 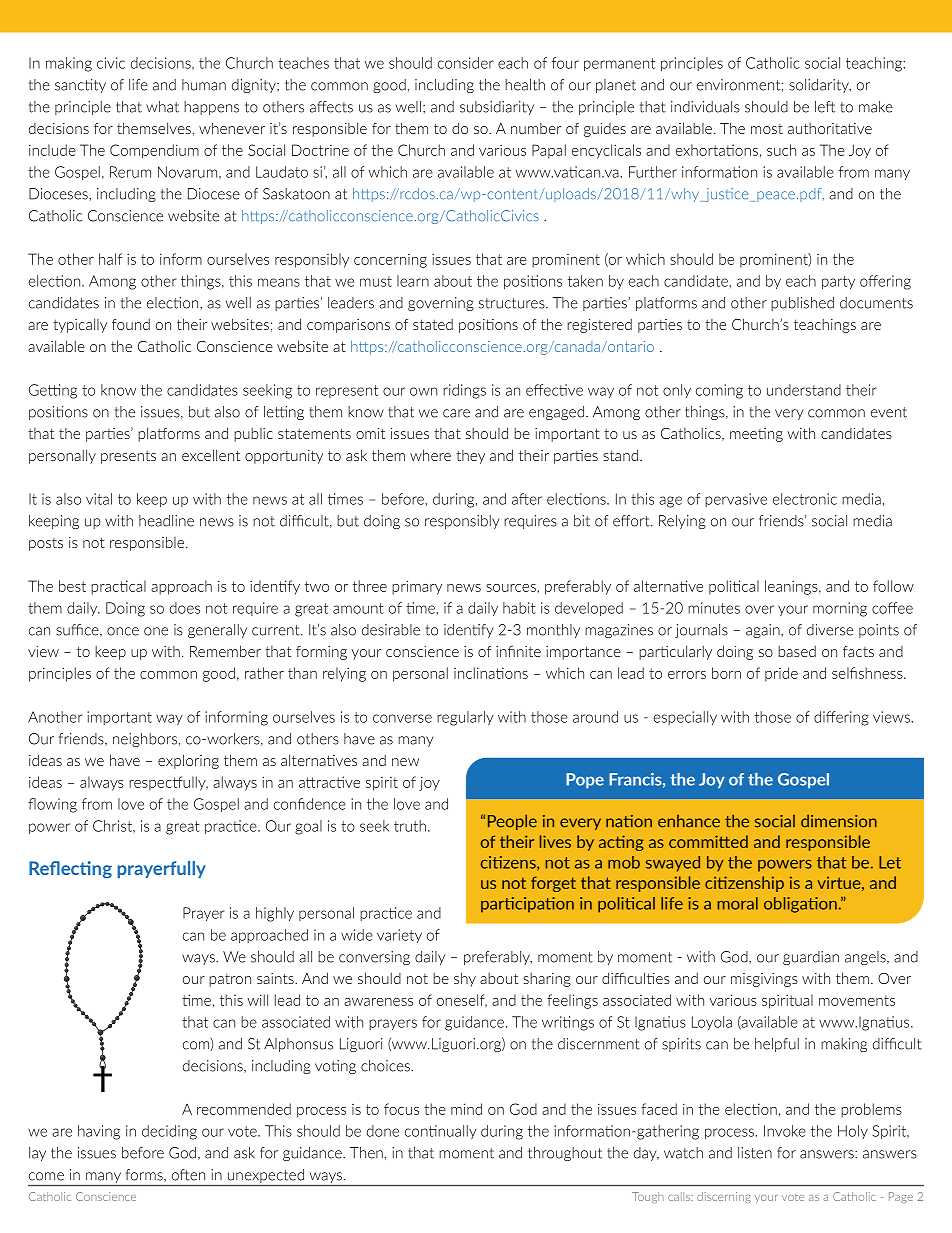 I want to click on coming, so click(x=719, y=391).
